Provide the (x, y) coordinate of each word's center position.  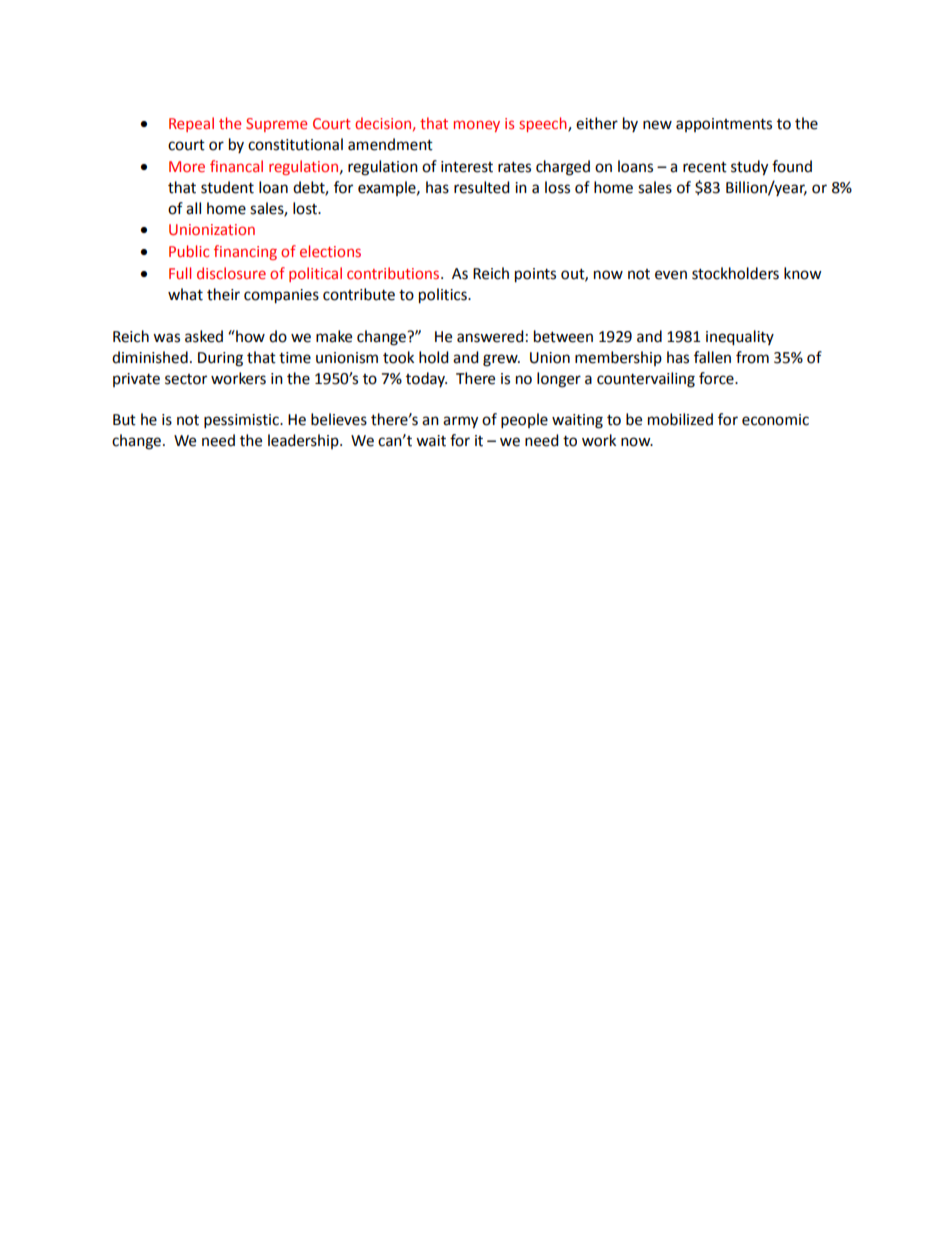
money (477, 126)
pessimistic (242, 421)
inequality (740, 338)
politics (444, 296)
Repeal (191, 124)
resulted (482, 187)
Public (189, 251)
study (749, 168)
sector (186, 379)
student (227, 187)
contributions (394, 273)
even (671, 275)
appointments (724, 125)
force (717, 378)
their (223, 294)
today (426, 379)
